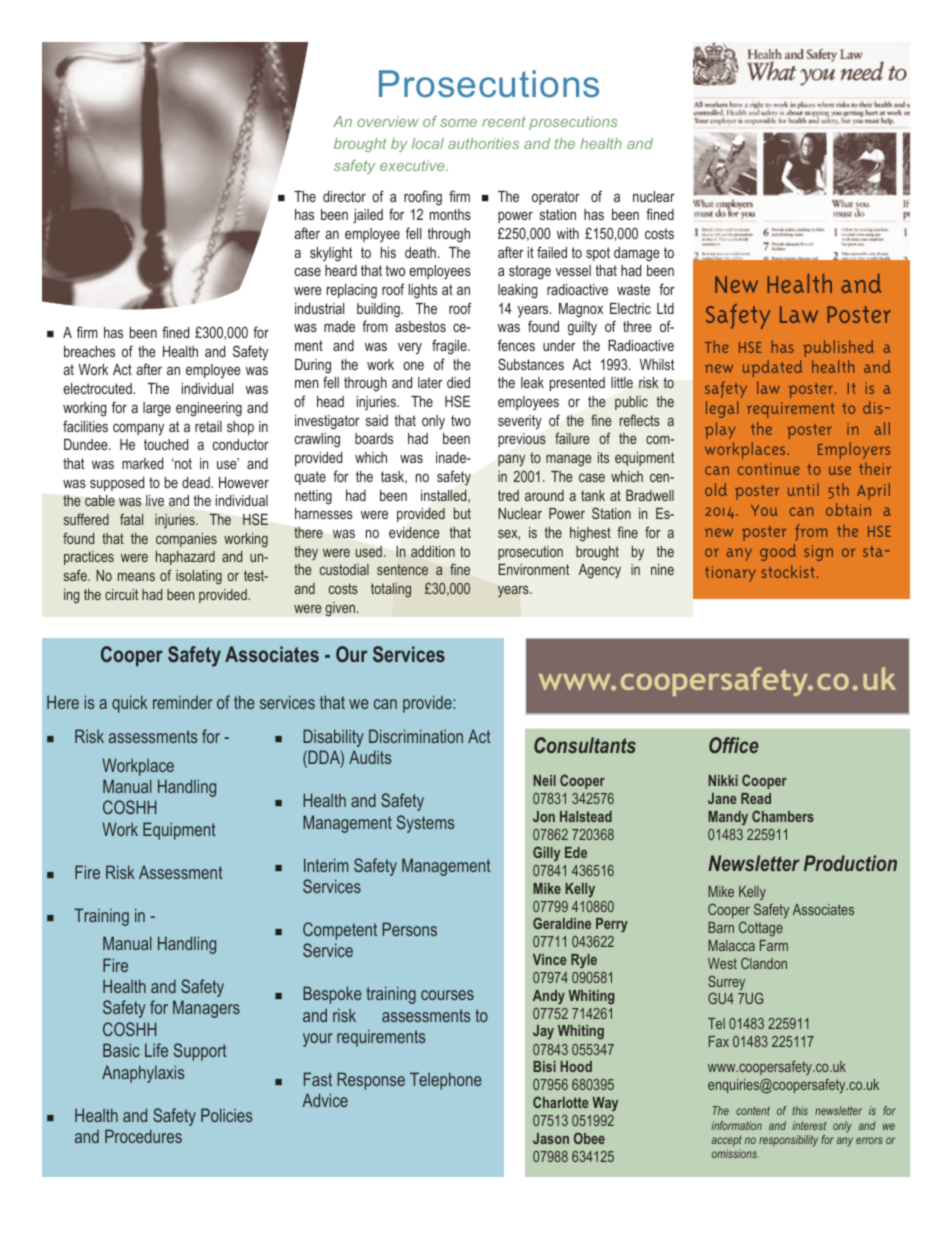  What do you see at coordinates (143, 1136) in the screenshot?
I see `Procedures` at bounding box center [143, 1136].
